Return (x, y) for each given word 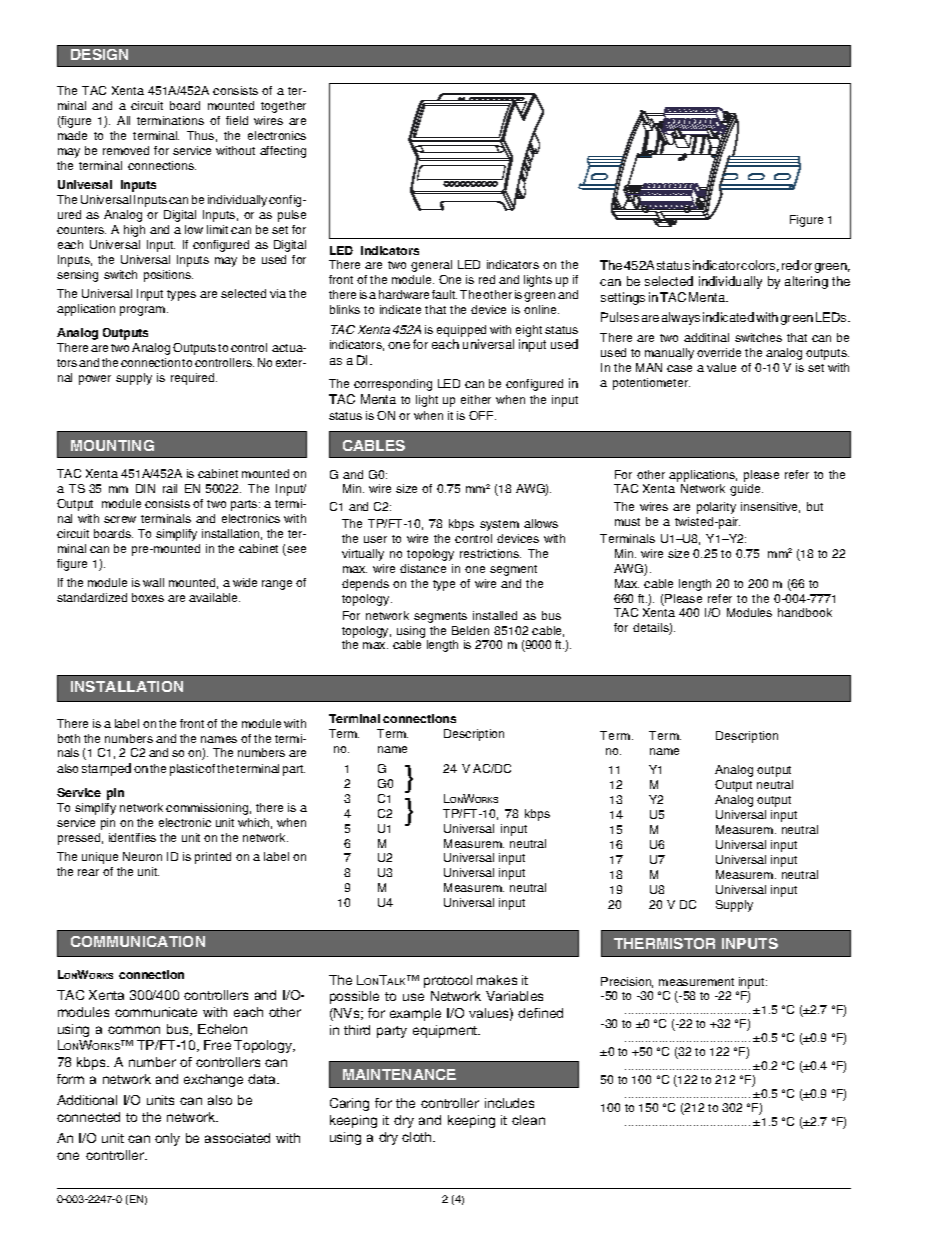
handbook (805, 612)
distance (423, 568)
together (283, 107)
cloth (418, 1137)
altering (806, 282)
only (167, 1139)
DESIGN (99, 54)
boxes (148, 597)
